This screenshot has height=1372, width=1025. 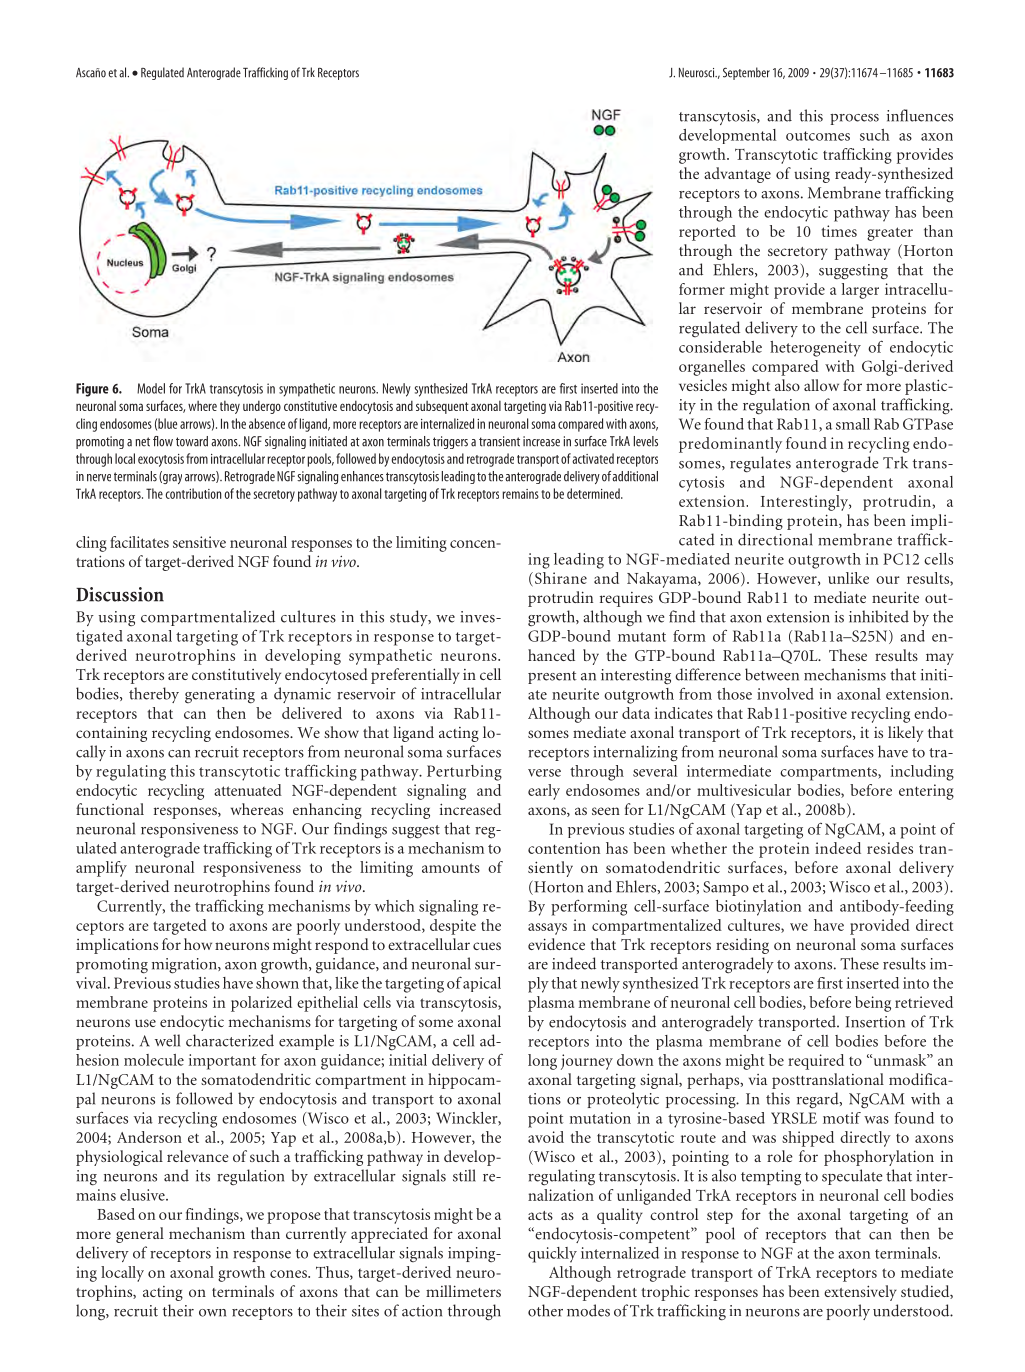 I want to click on outcomes, so click(x=818, y=136).
